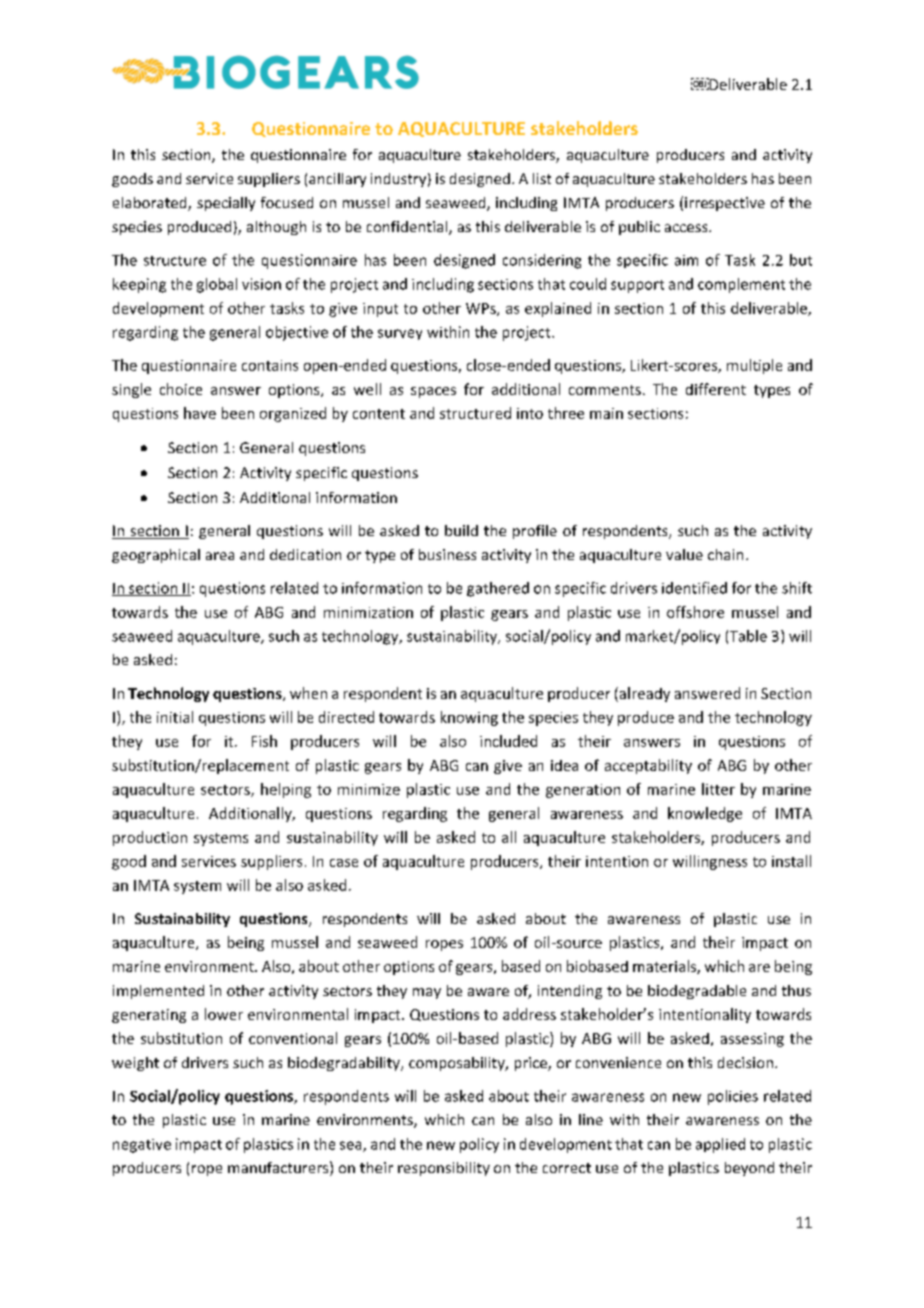  Describe the element at coordinates (791, 861) in the screenshot. I see `install` at that location.
